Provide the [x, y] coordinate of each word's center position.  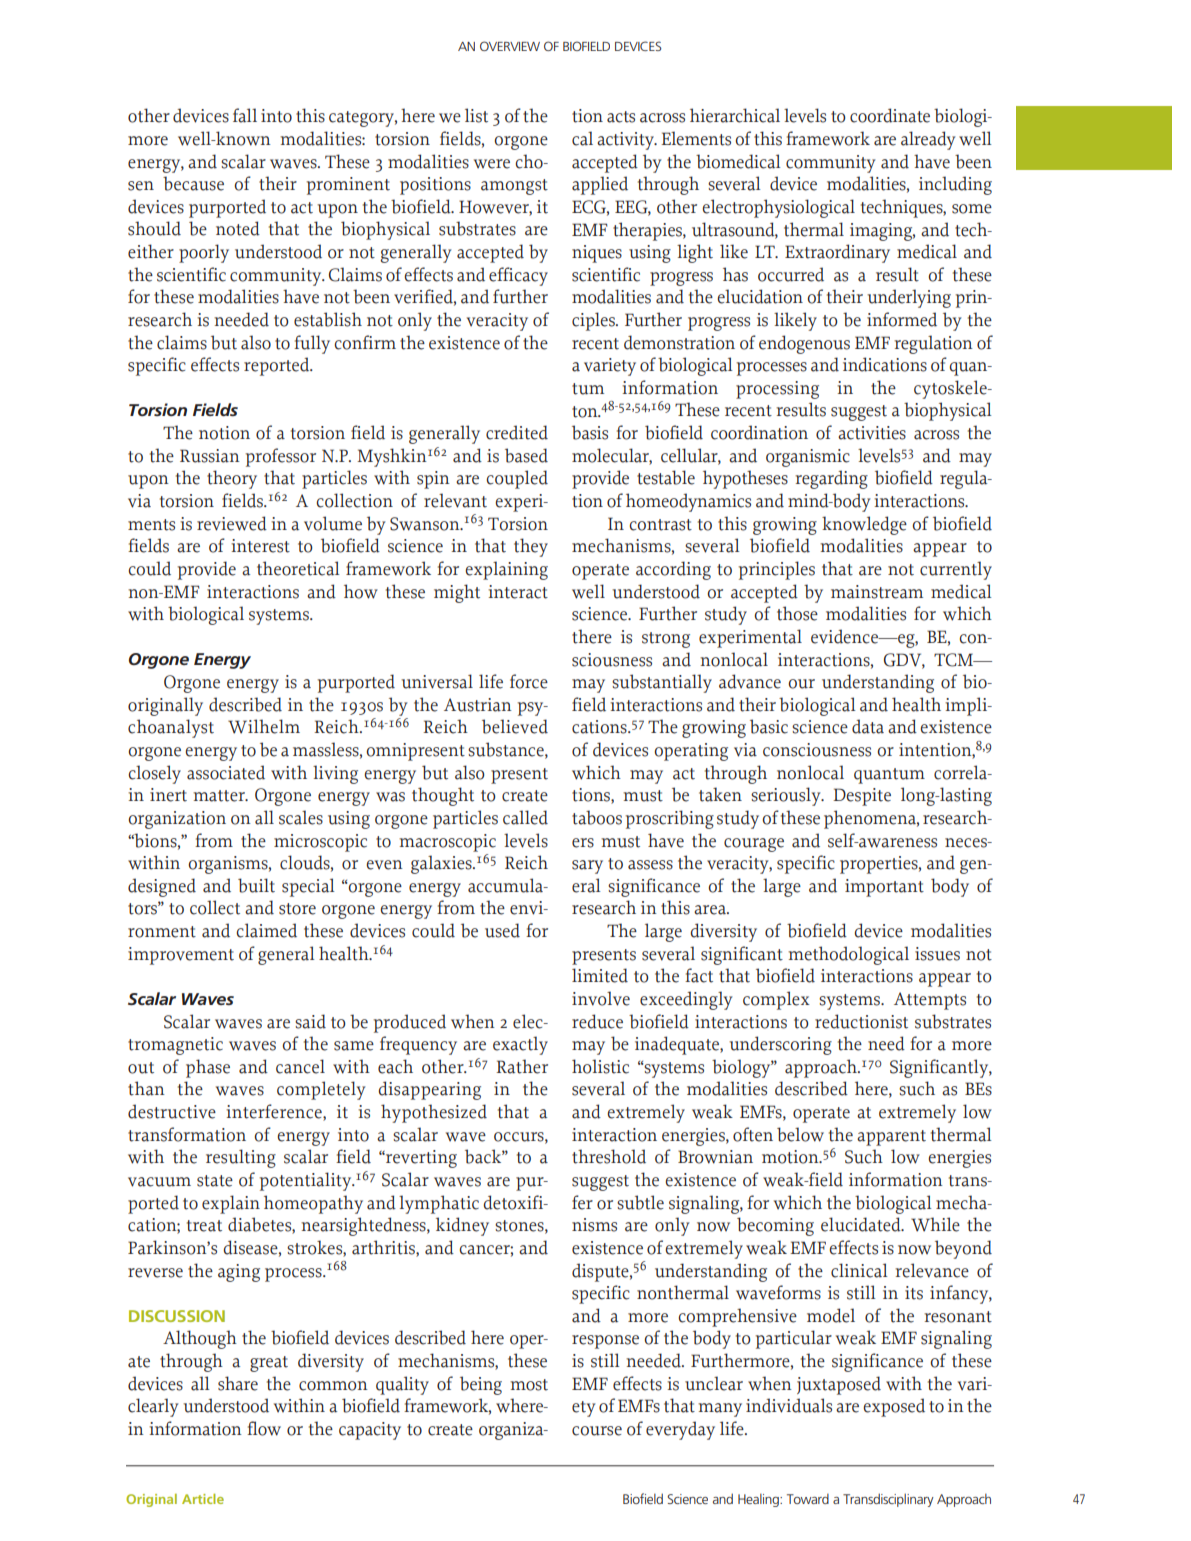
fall [245, 115]
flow [264, 1428]
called [525, 817]
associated [226, 772]
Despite [862, 797]
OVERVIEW [510, 46]
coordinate [890, 115]
